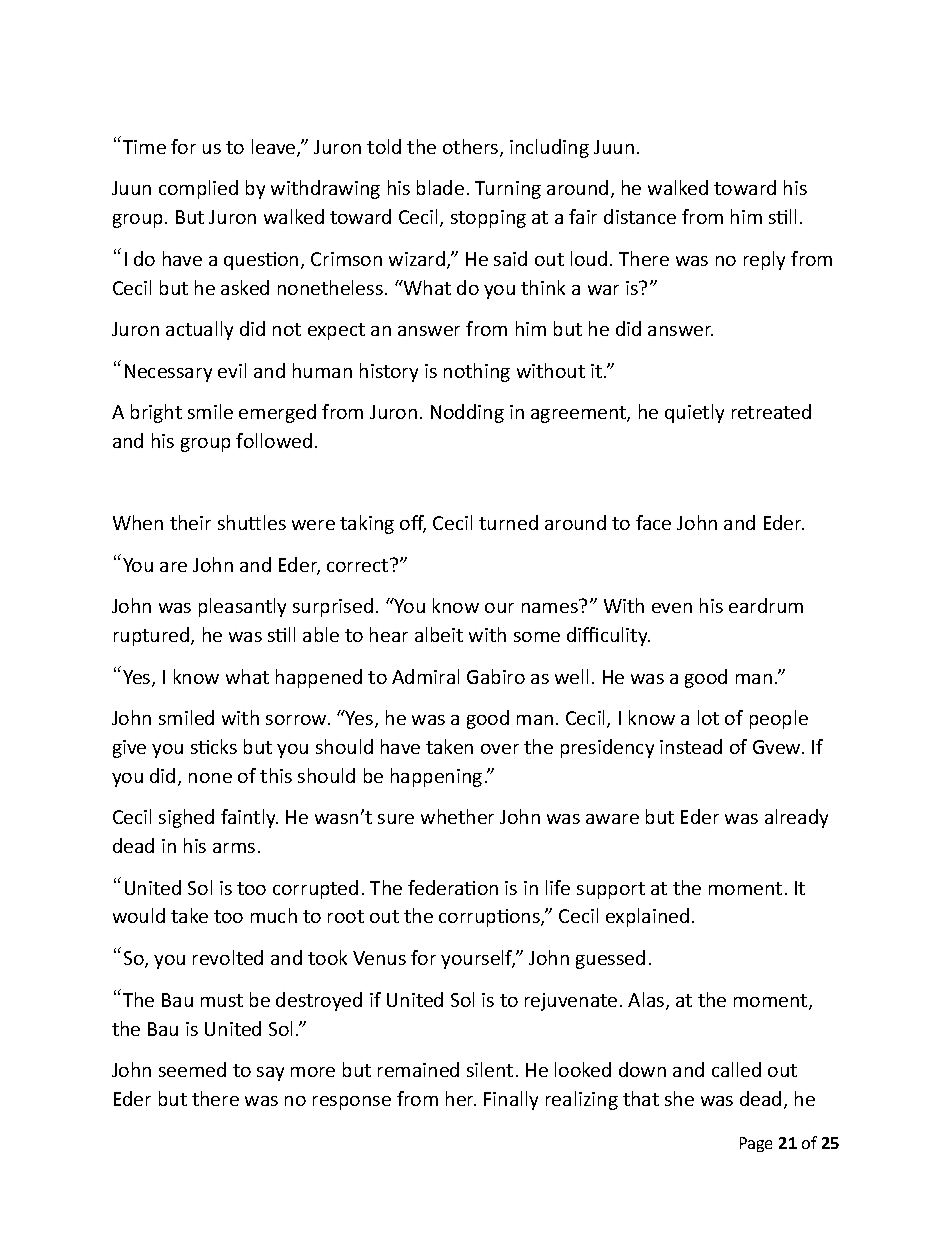 Image resolution: width=952 pixels, height=1233 pixels. What do you see at coordinates (653, 522) in the document?
I see `face` at bounding box center [653, 522].
